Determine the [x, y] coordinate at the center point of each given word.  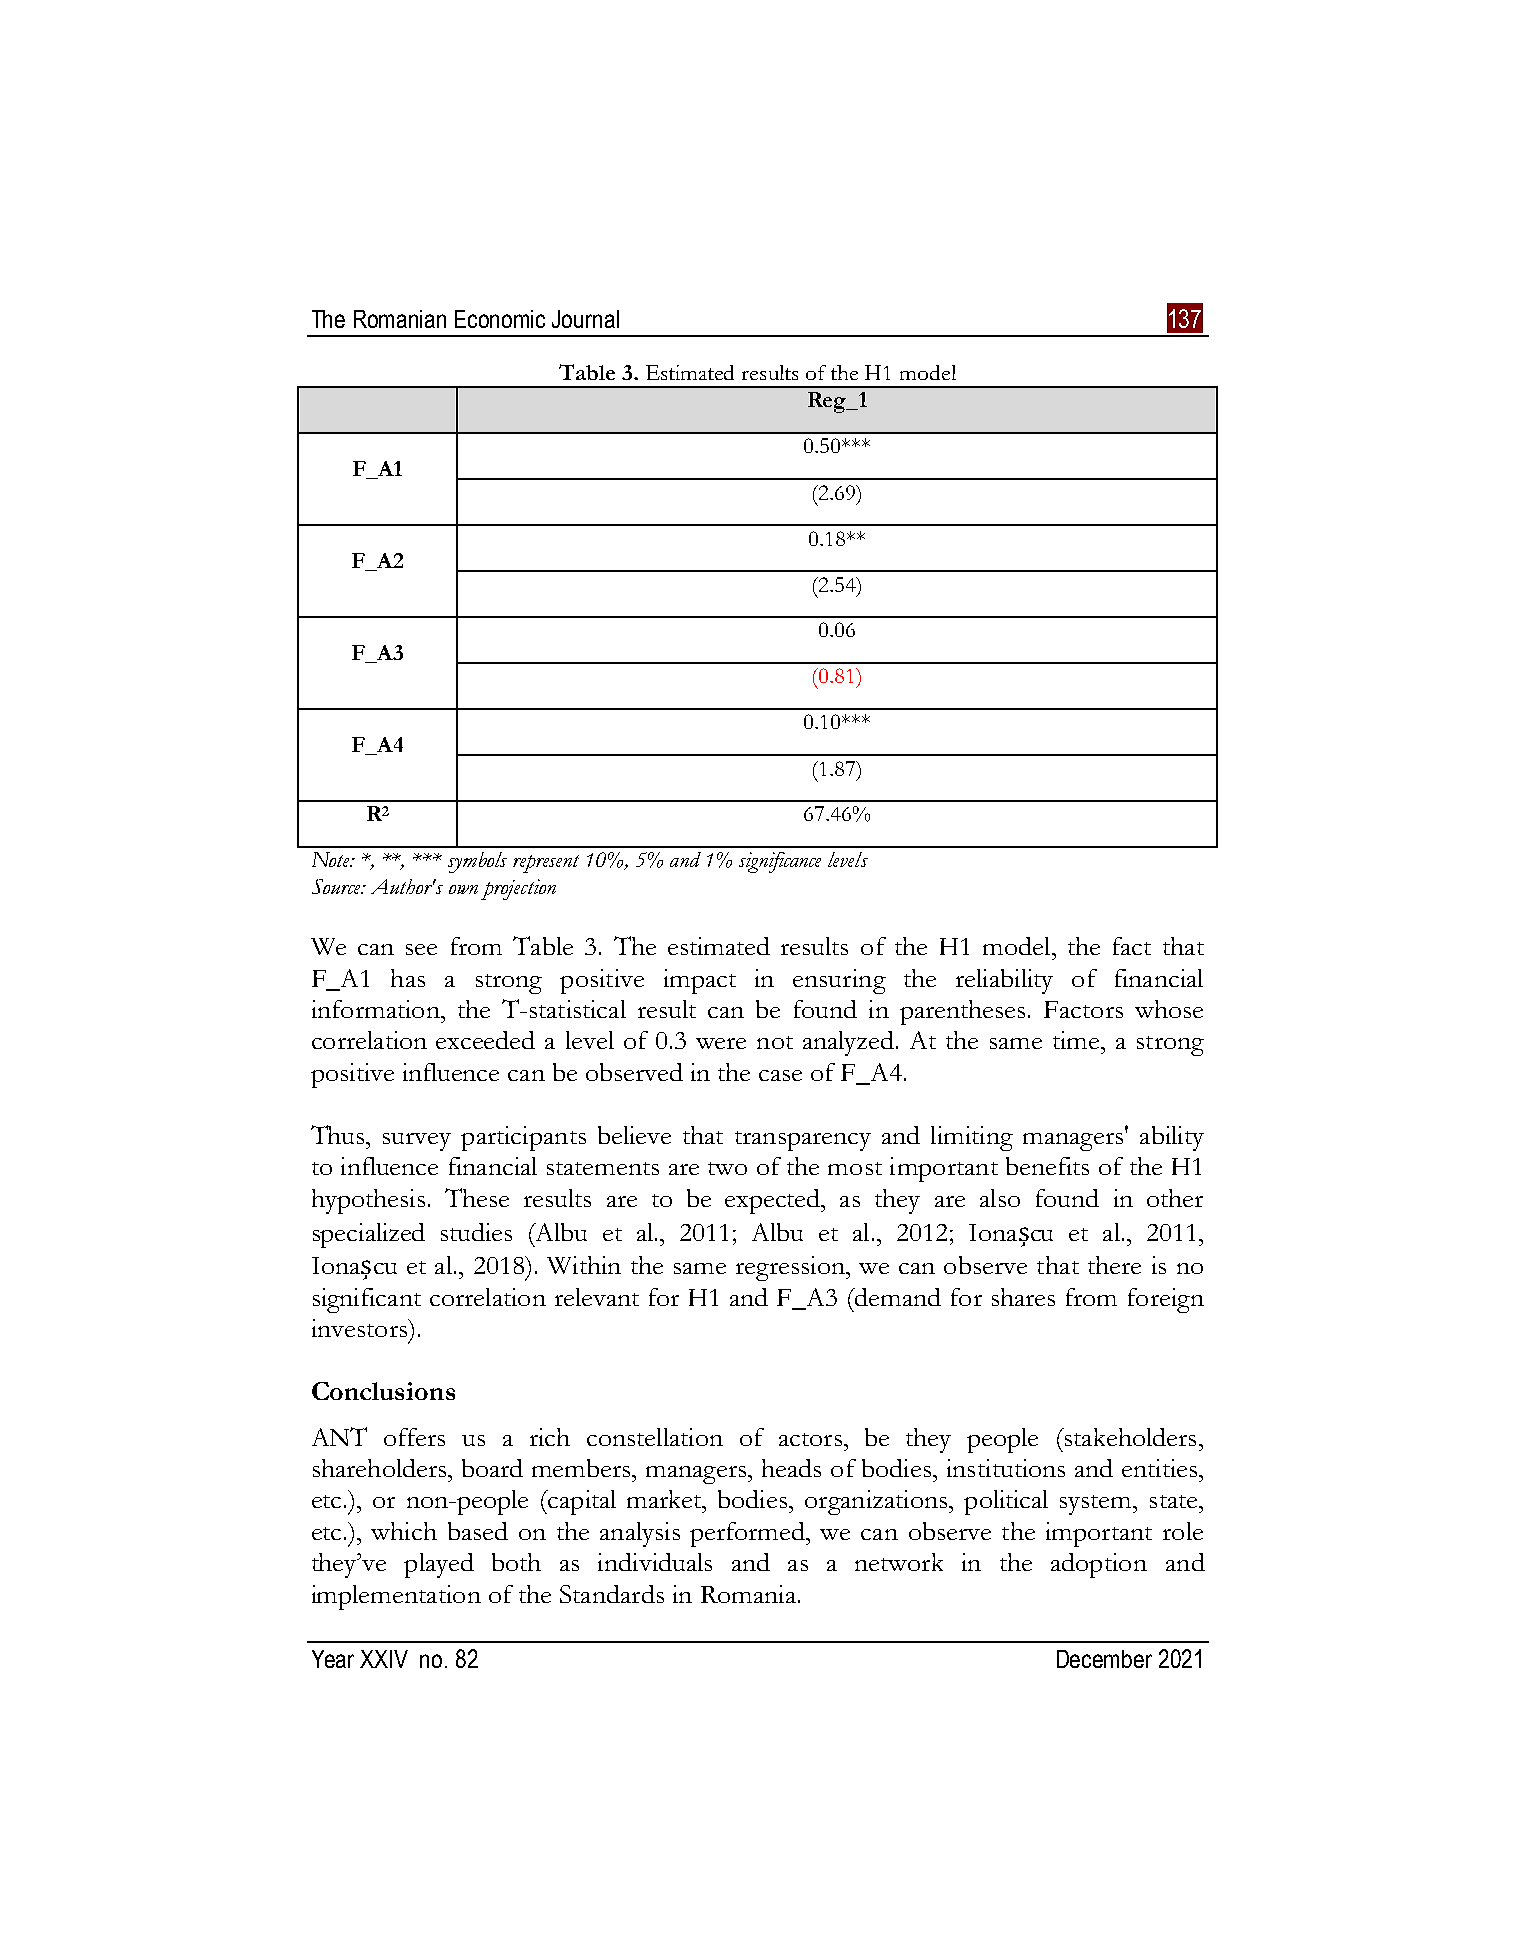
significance [780, 862]
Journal [585, 319]
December [1104, 1659]
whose [1169, 1009]
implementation [396, 1597]
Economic [500, 319]
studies [476, 1232]
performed [749, 1534]
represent [546, 864]
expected [774, 1201]
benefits [1047, 1166]
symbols [477, 862]
